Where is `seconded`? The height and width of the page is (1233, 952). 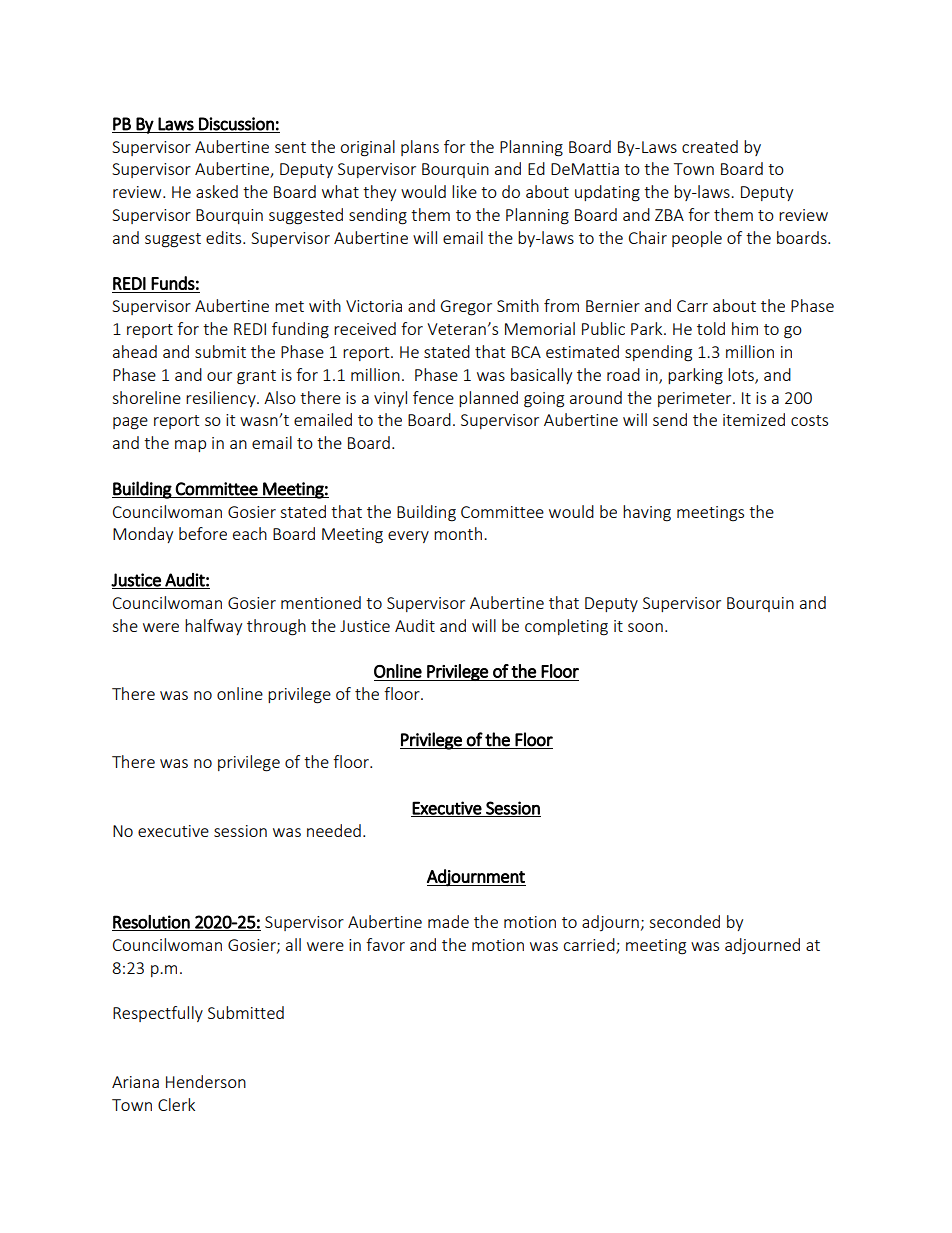
seconded is located at coordinates (684, 921).
